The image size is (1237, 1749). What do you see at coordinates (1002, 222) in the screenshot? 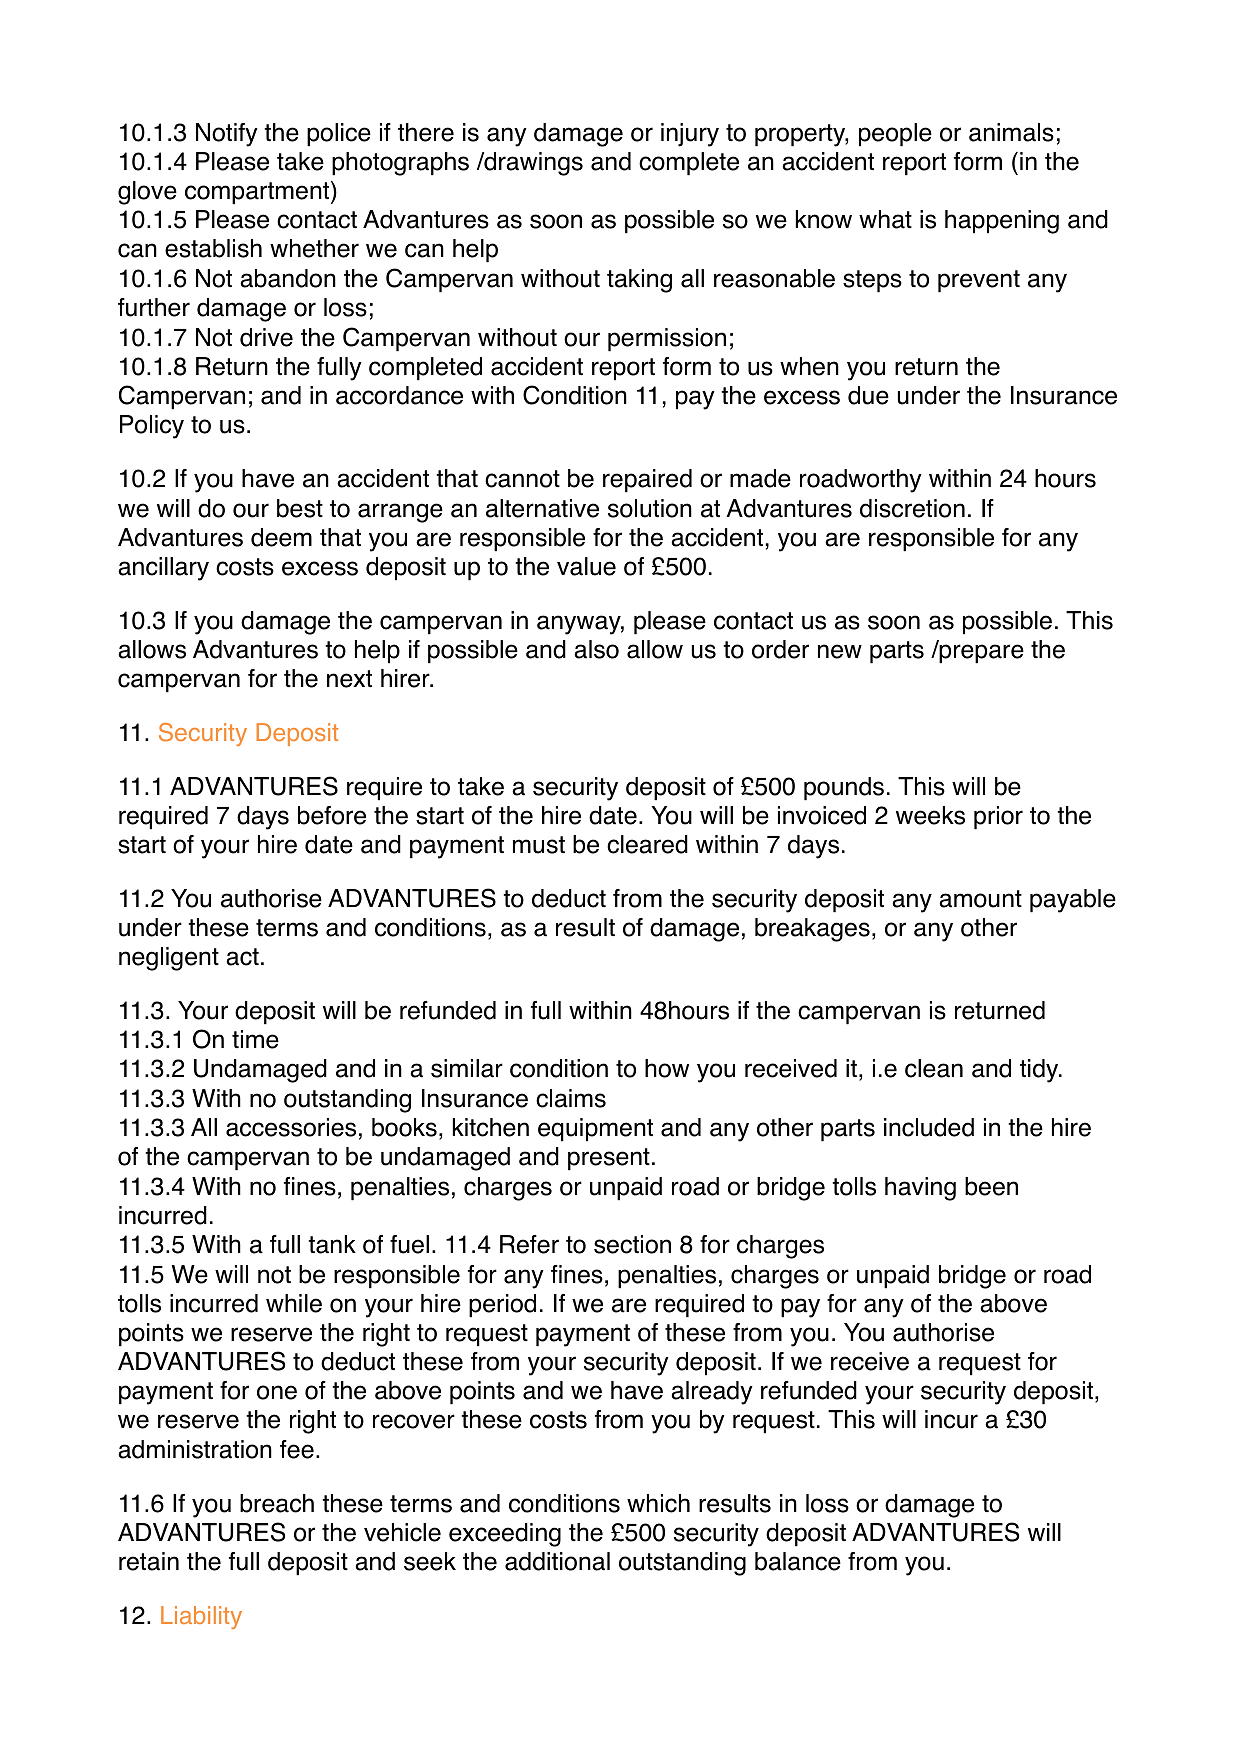
I see `happening` at bounding box center [1002, 222].
